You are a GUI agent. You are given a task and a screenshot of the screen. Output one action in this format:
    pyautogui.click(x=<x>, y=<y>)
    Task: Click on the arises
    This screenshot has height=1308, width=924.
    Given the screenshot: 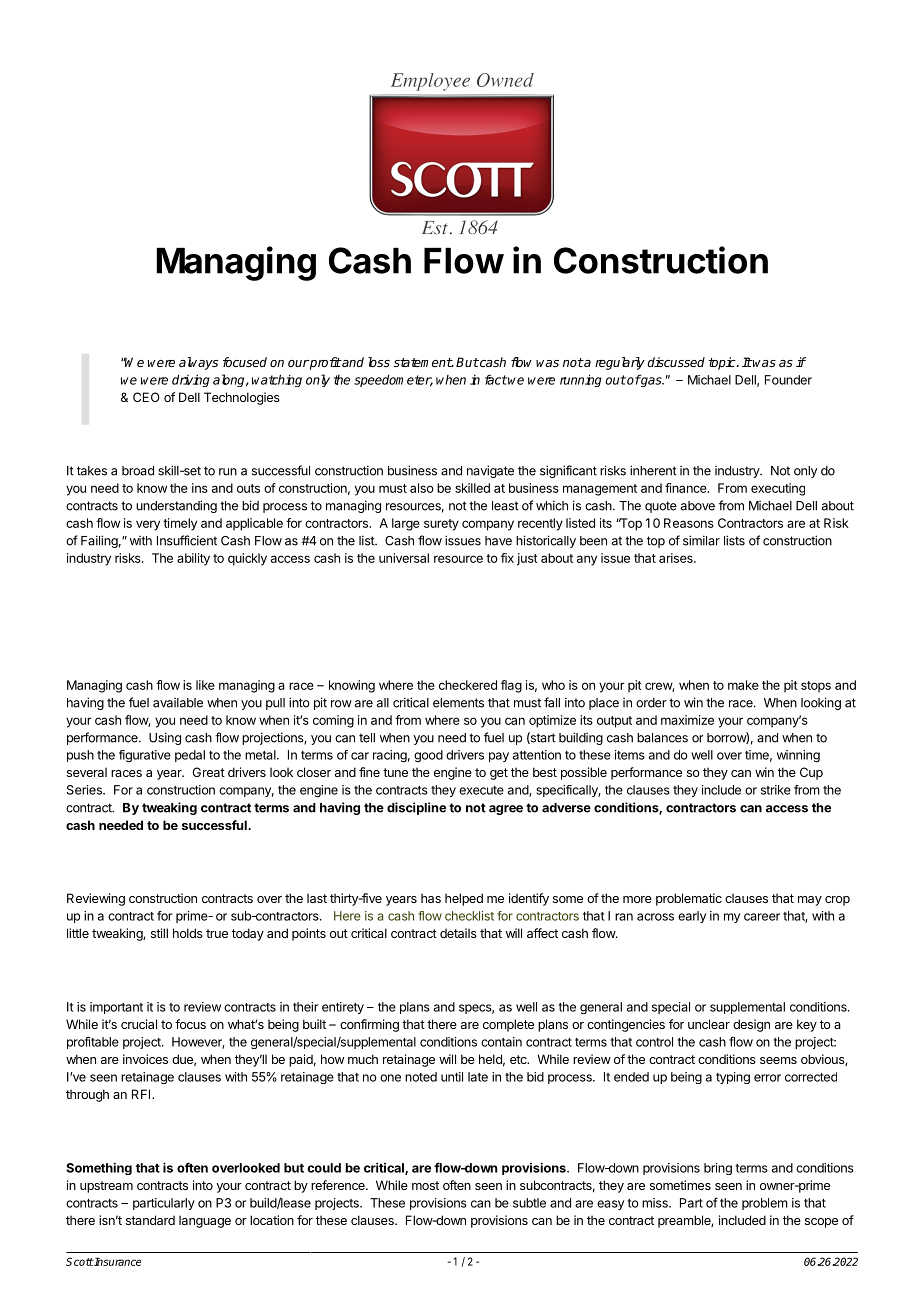 What is the action you would take?
    pyautogui.click(x=677, y=558)
